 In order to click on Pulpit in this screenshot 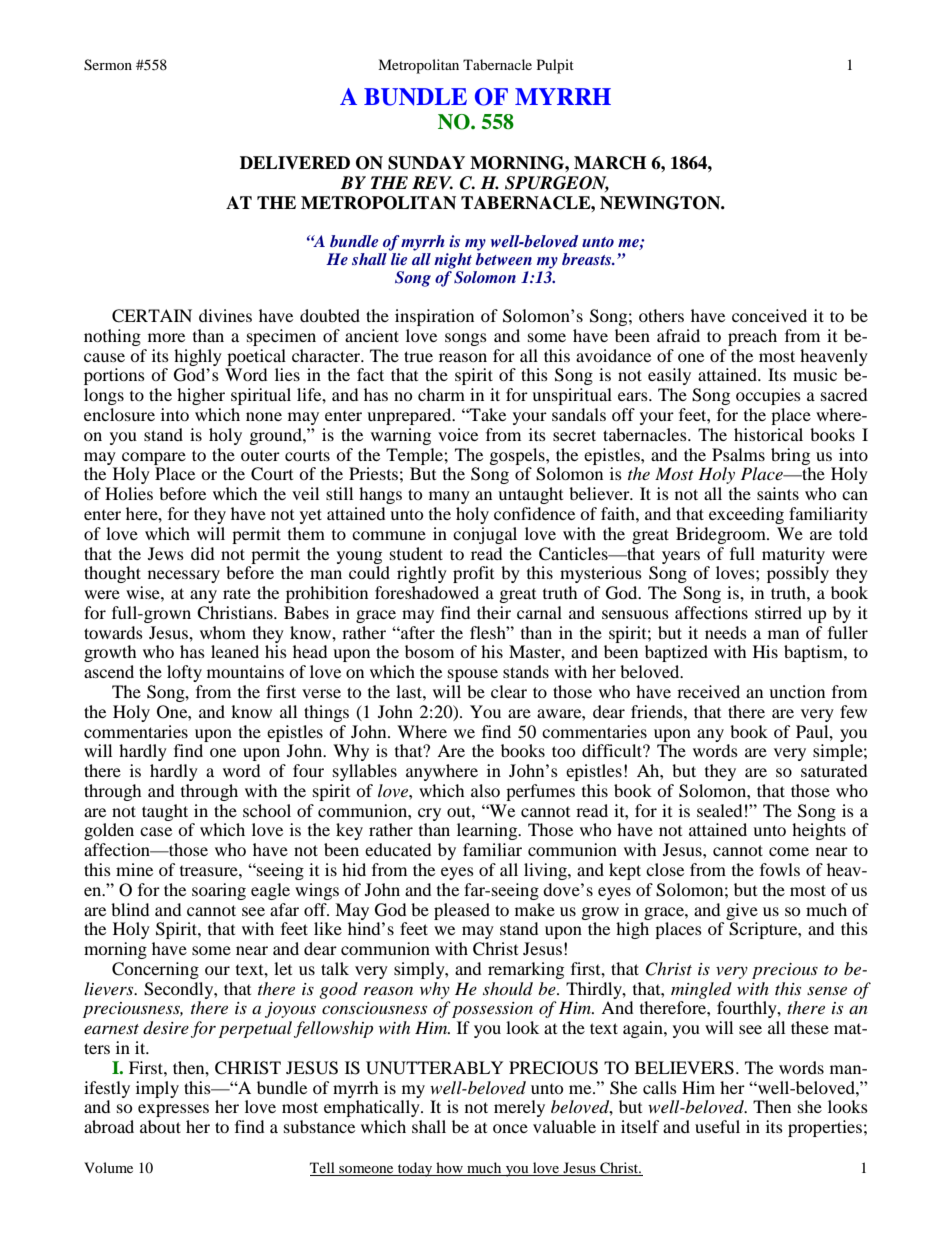, I will do `click(555, 66)`.
